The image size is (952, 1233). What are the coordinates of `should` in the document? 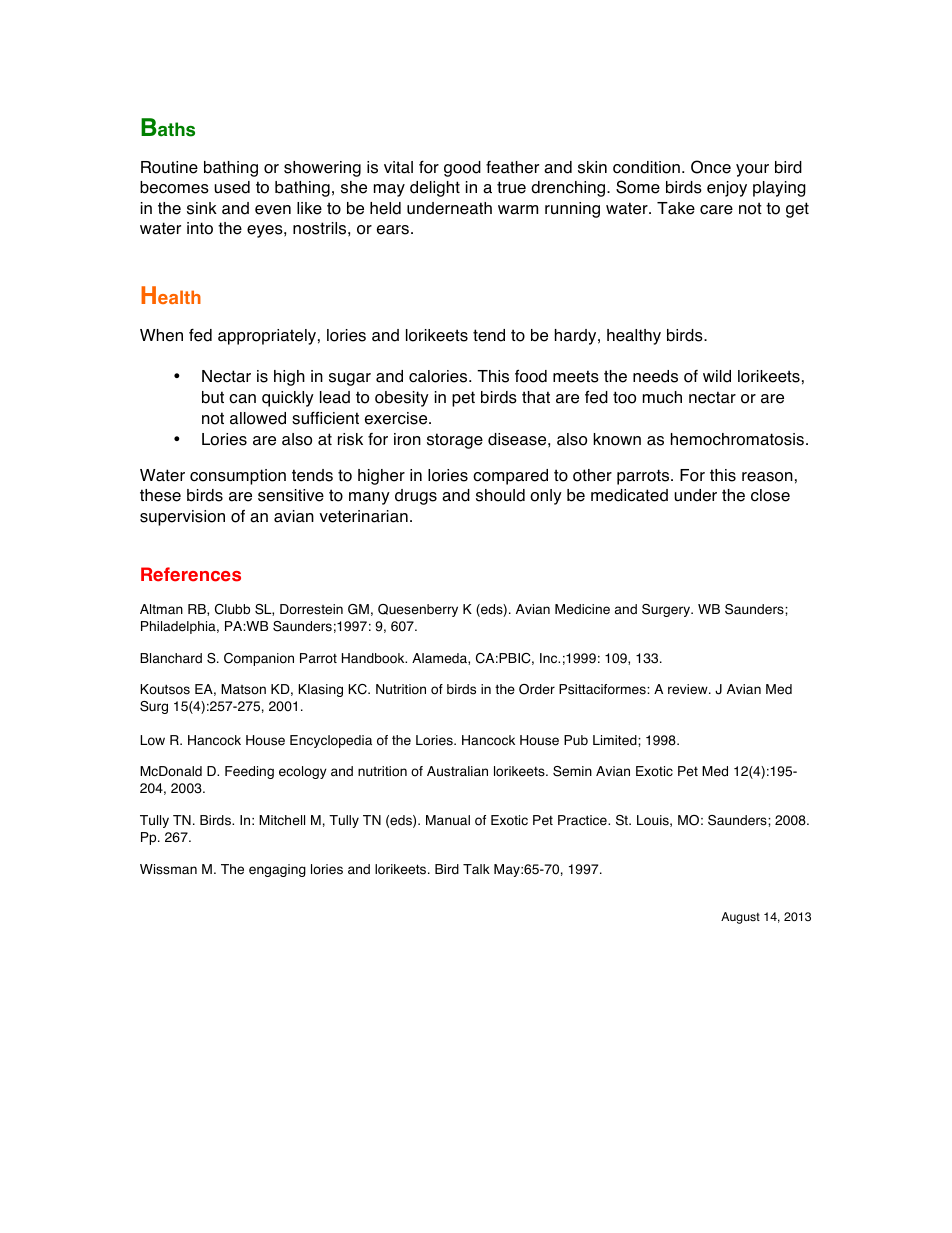 It's located at (500, 495).
